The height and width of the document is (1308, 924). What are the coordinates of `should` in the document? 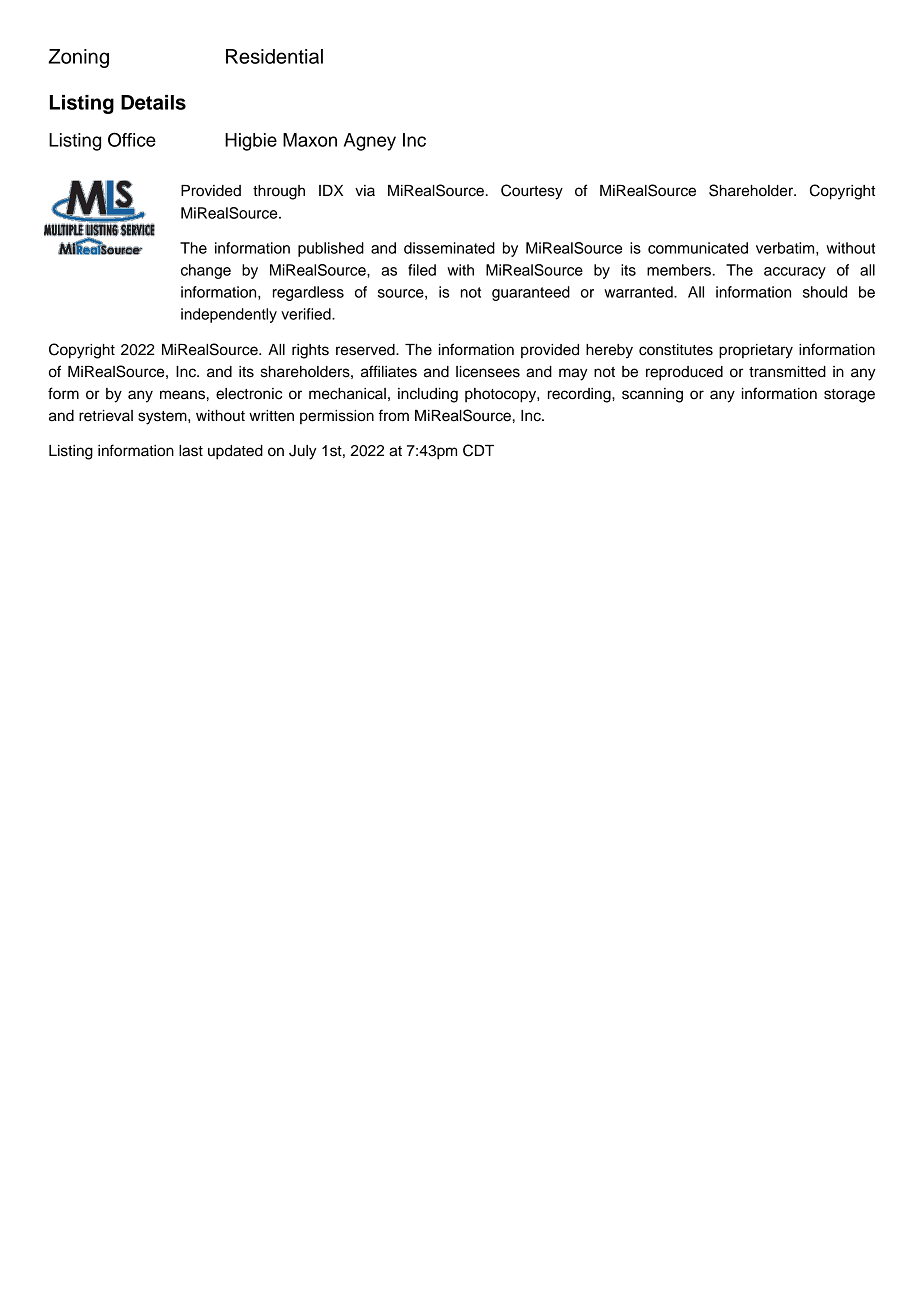 It's located at (825, 292).
